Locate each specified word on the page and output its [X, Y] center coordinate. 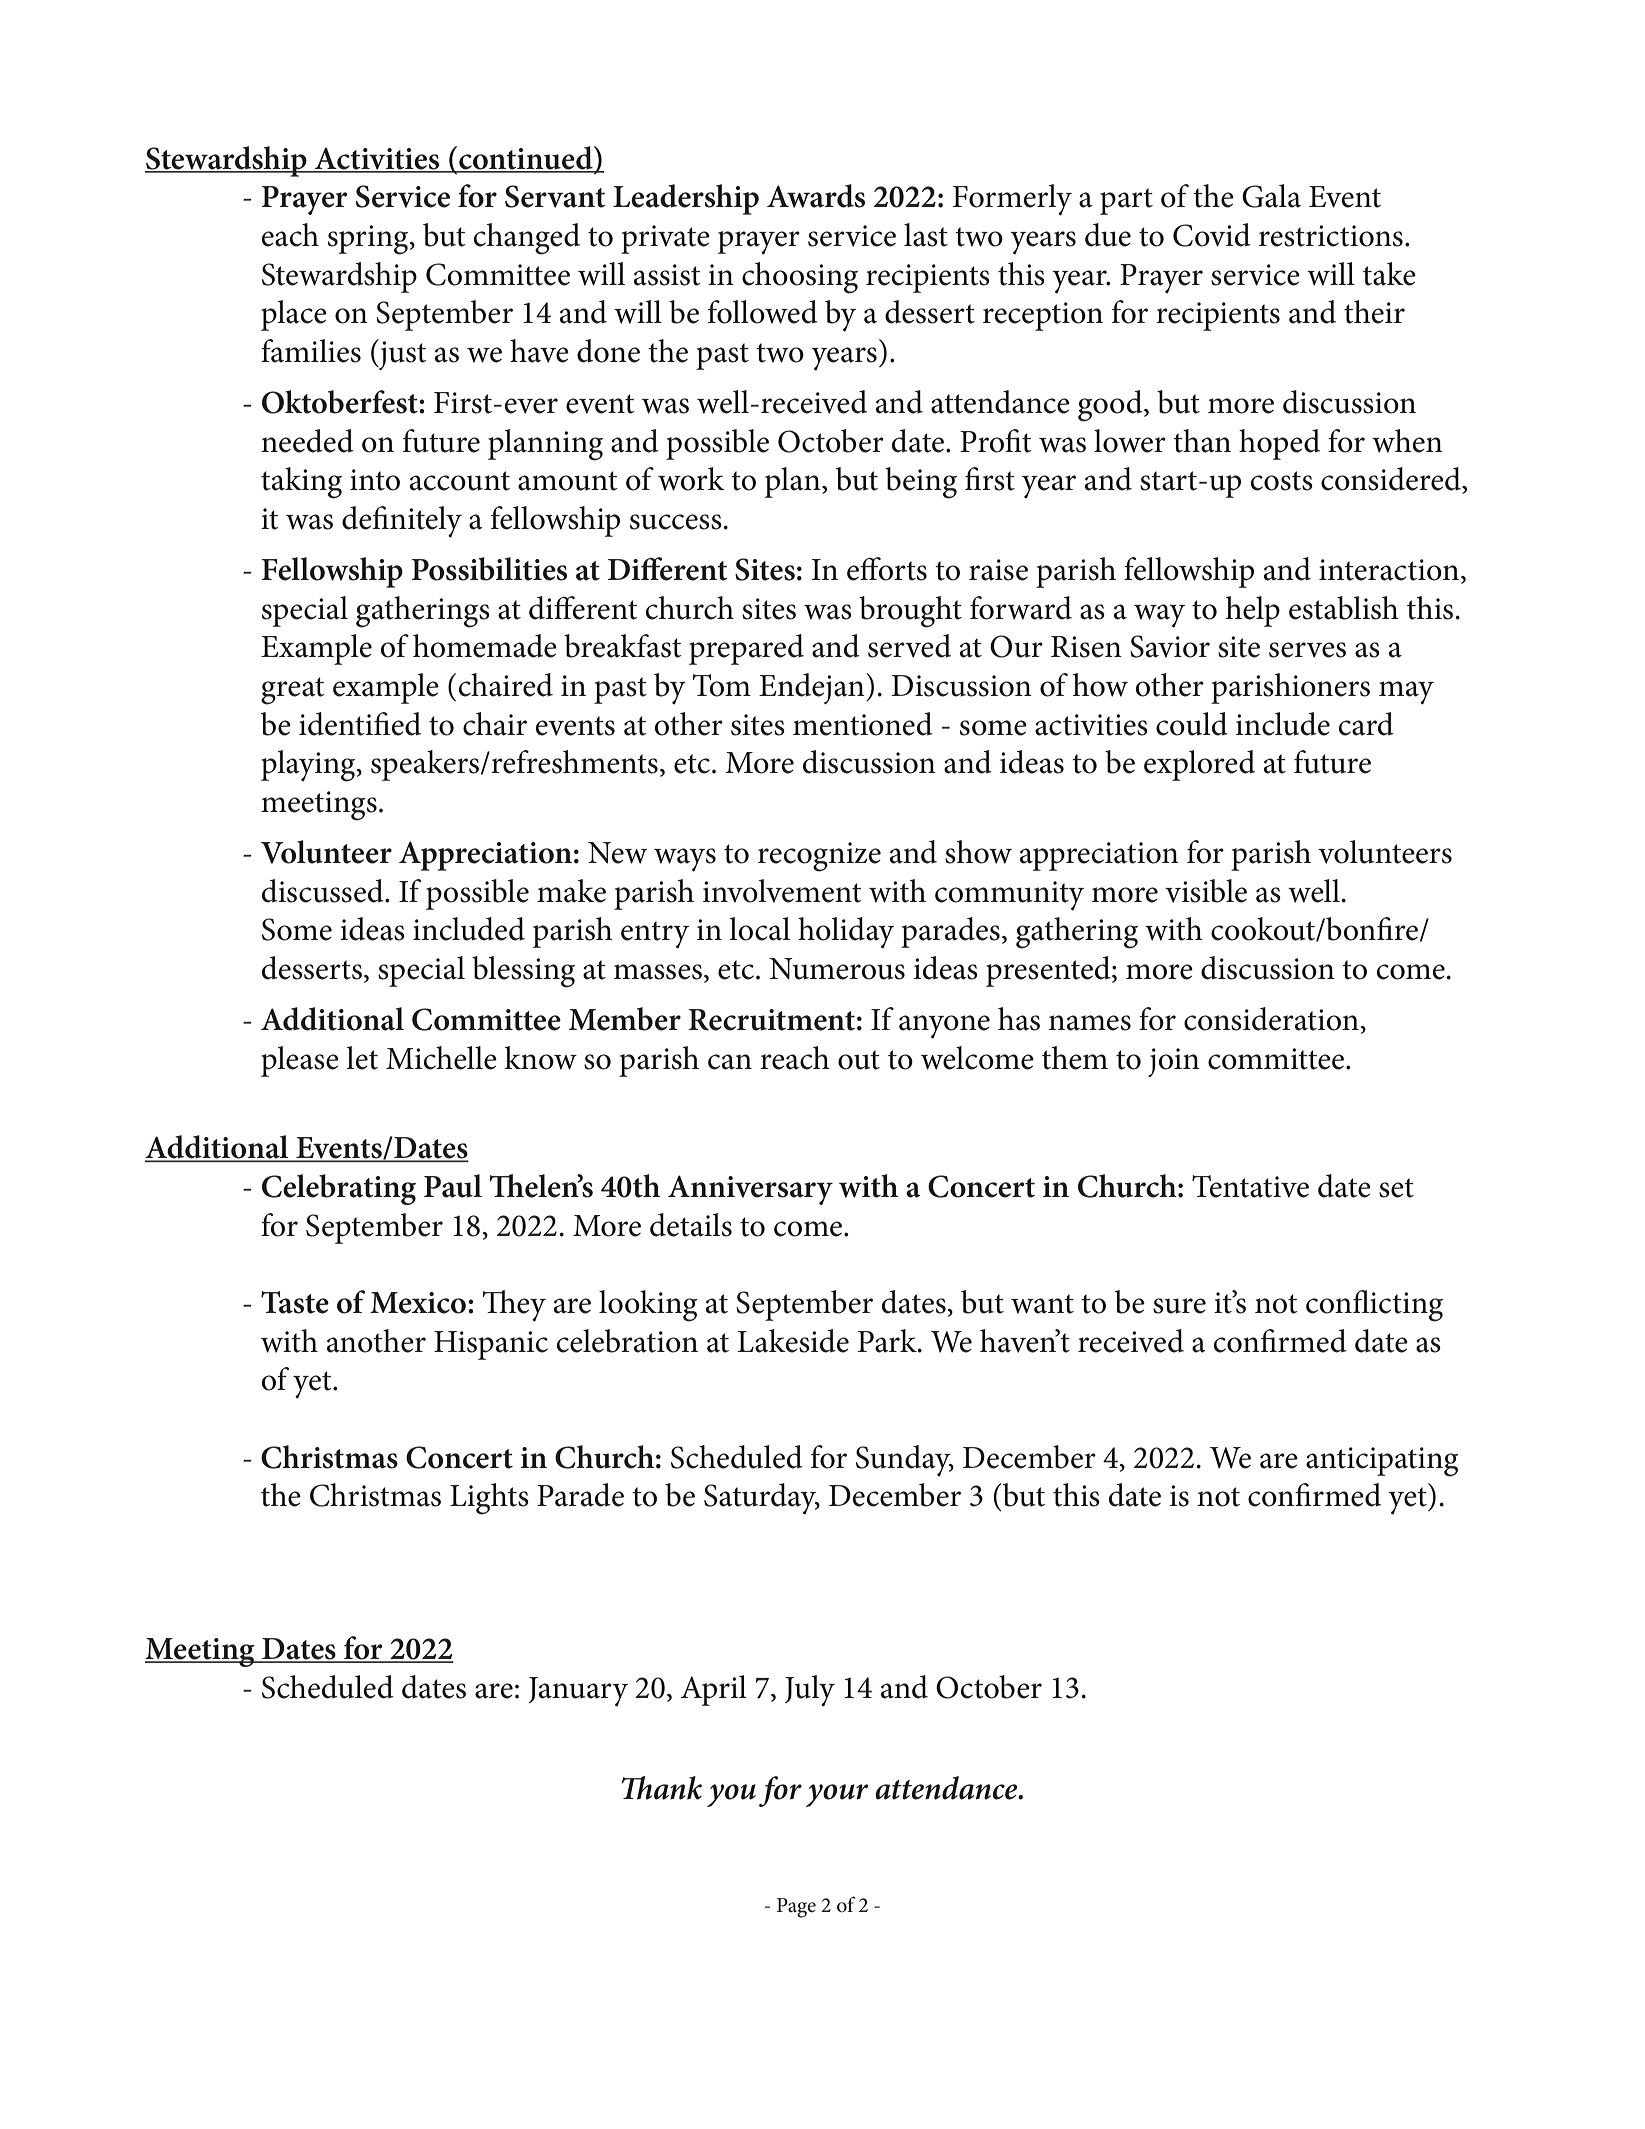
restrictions [1331, 236]
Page [796, 1908]
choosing [800, 278]
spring [369, 240]
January [578, 1692]
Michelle [441, 1058]
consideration [1271, 1019]
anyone [944, 1027]
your [837, 1795]
